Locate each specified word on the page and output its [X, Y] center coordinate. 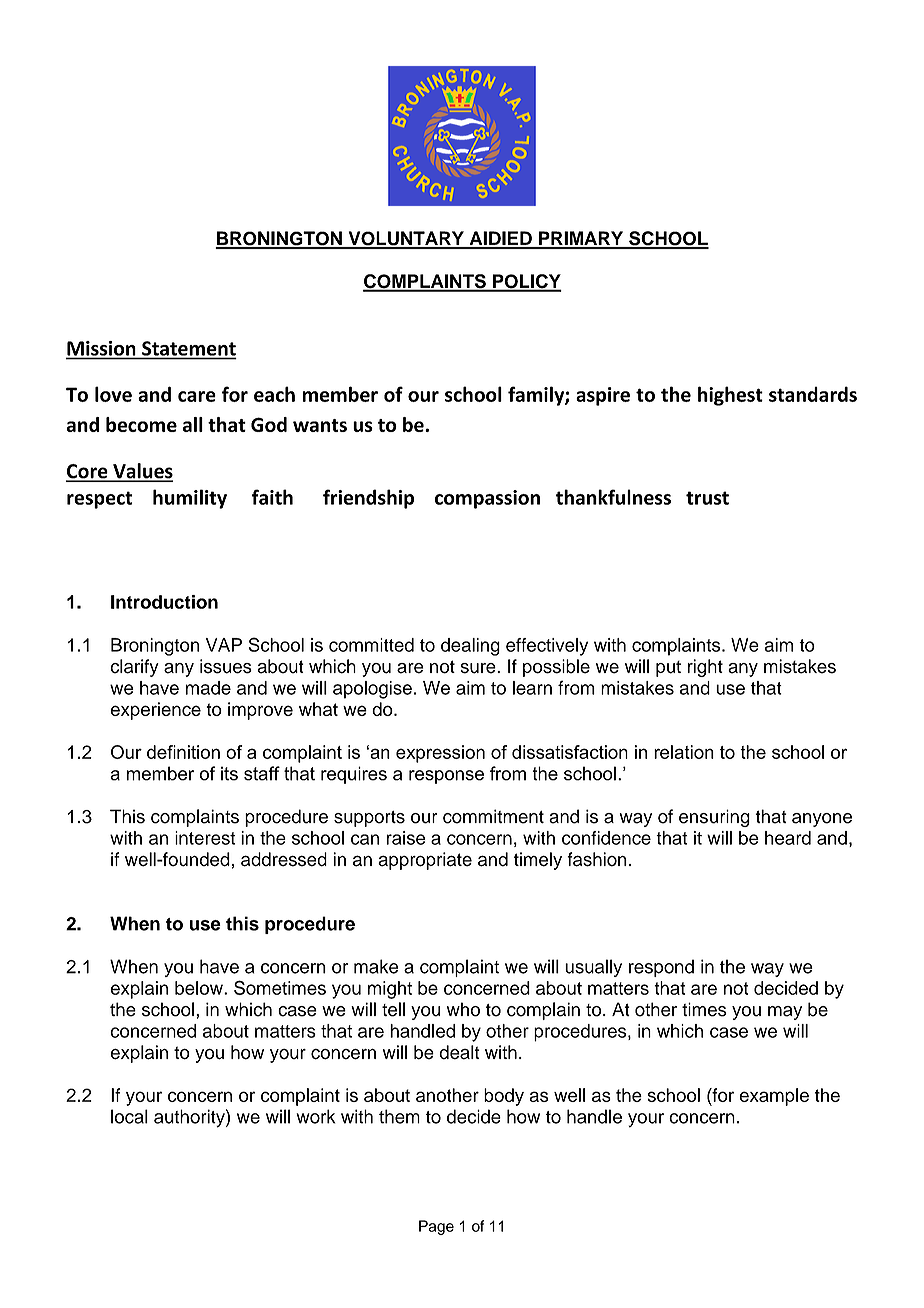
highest [730, 396]
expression [440, 754]
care [197, 396]
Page [436, 1227]
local [129, 1116]
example [774, 1097]
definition [183, 752]
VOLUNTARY [406, 239]
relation [684, 752]
